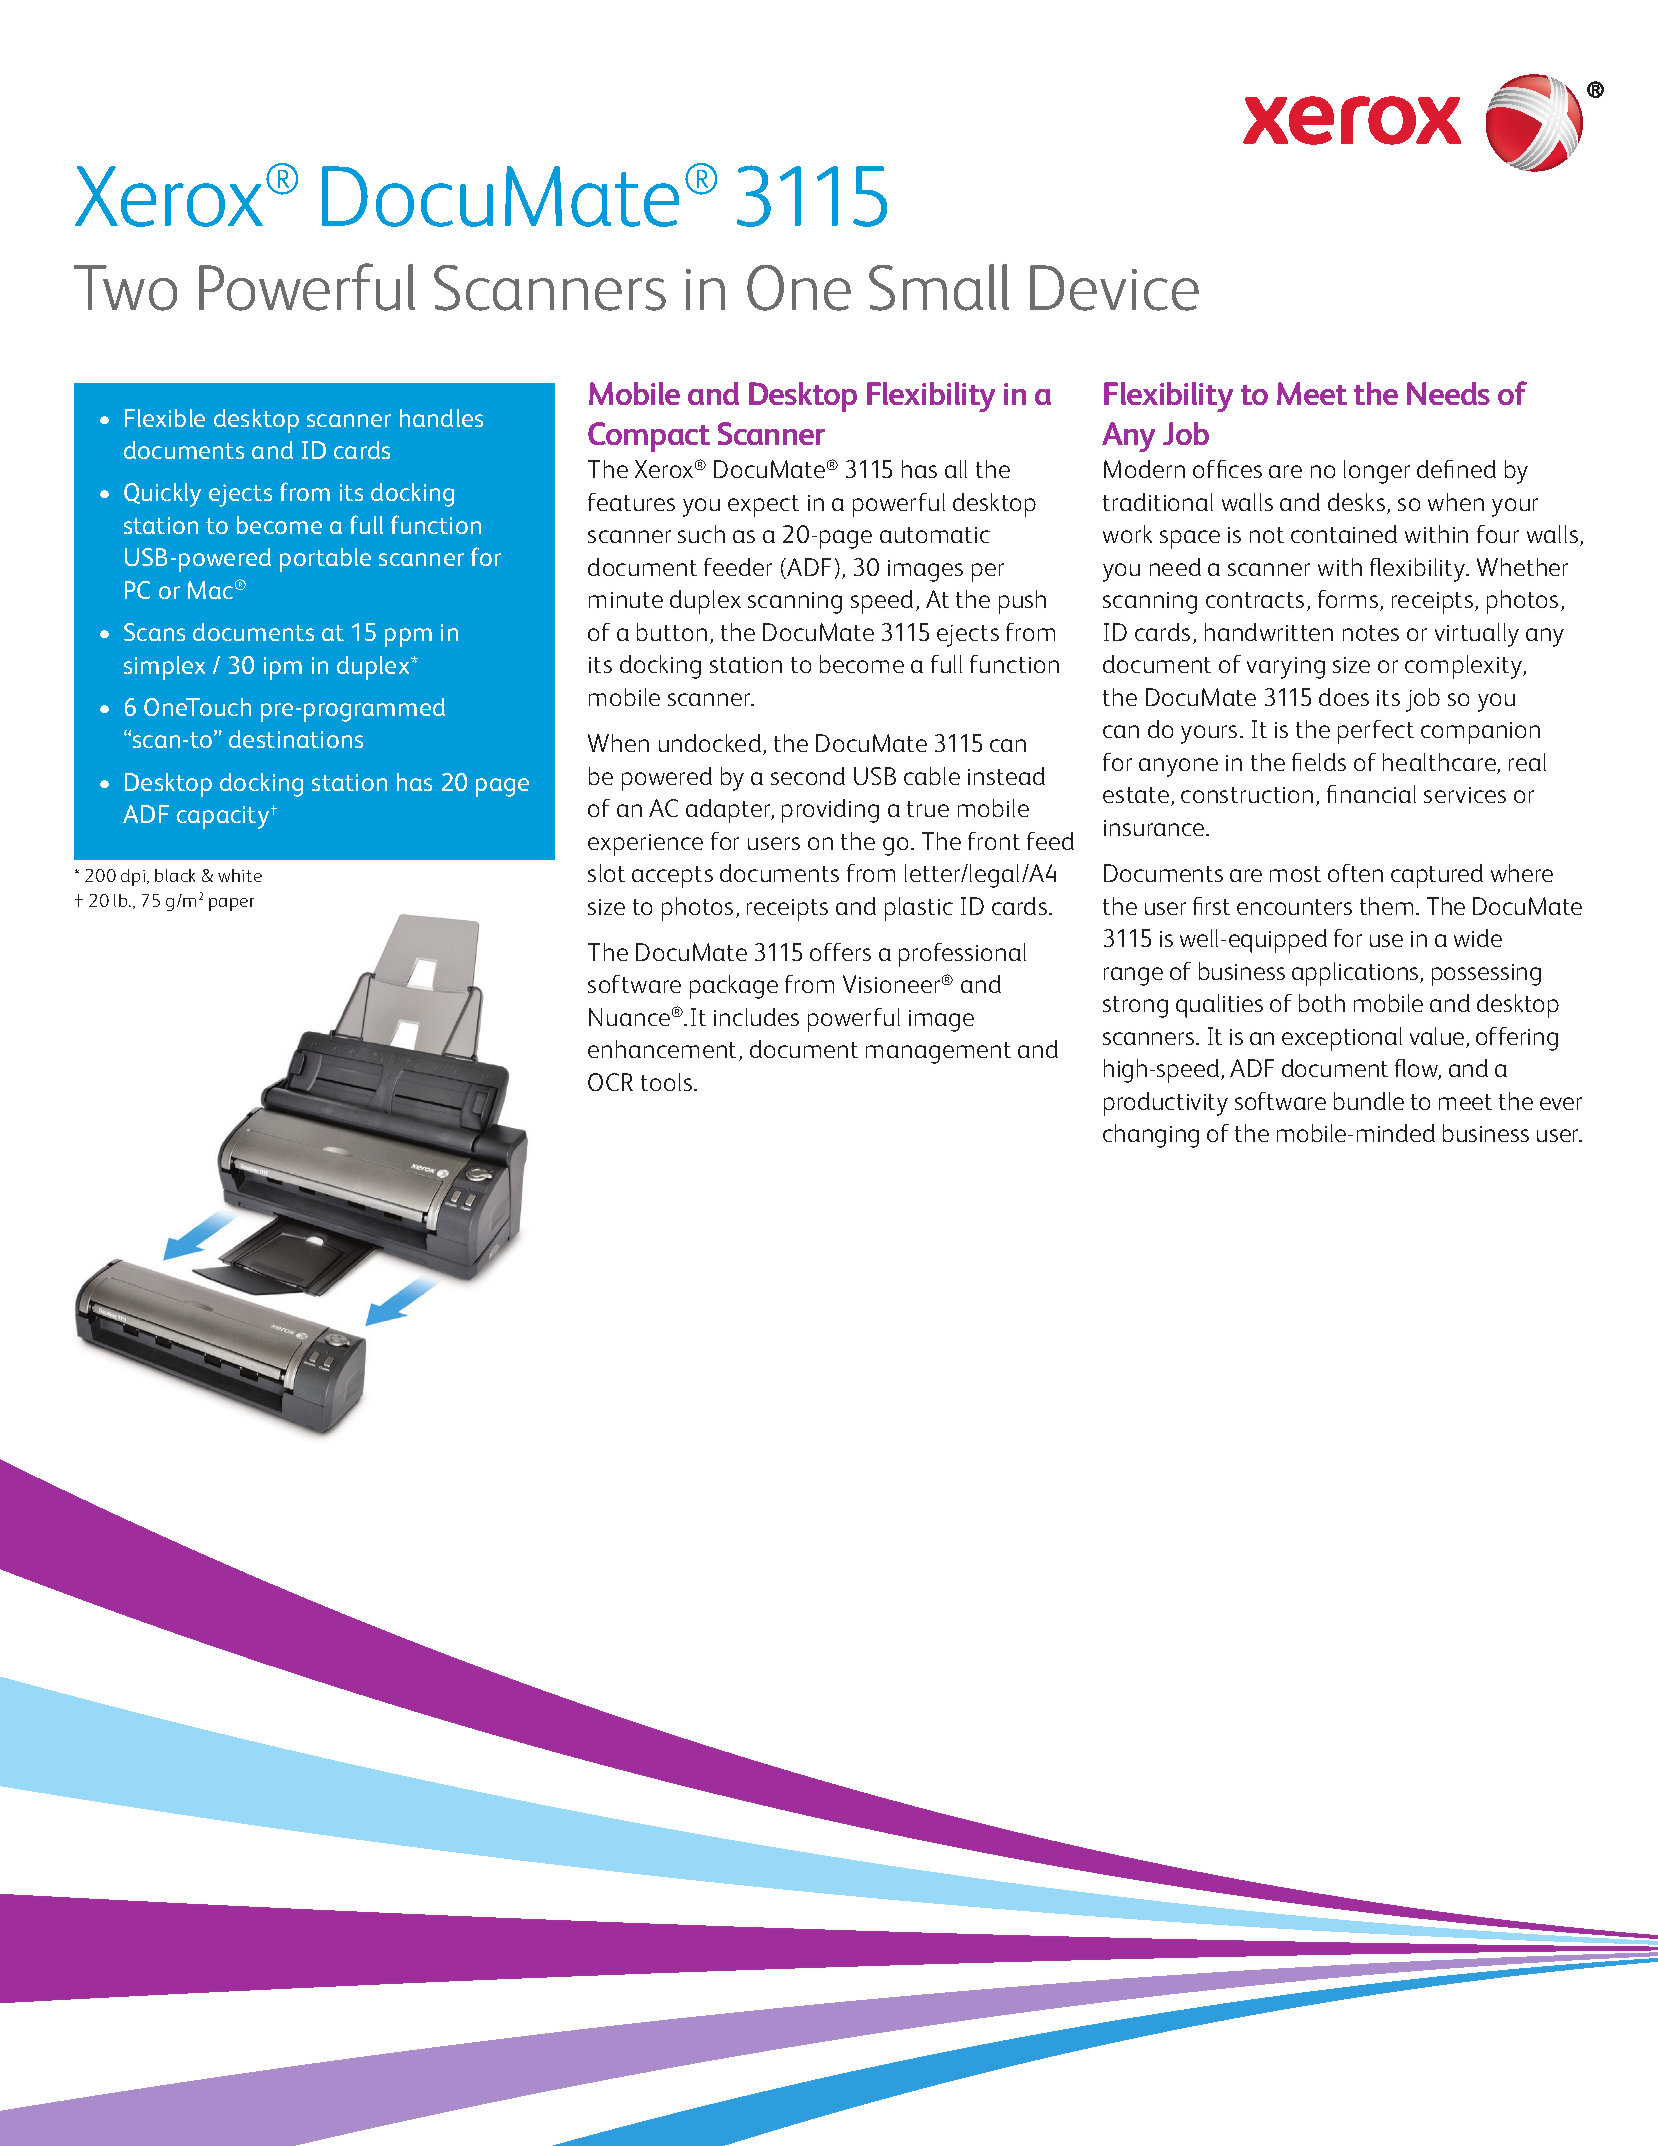 The height and width of the page is (2146, 1658). I want to click on undocked, so click(711, 744).
